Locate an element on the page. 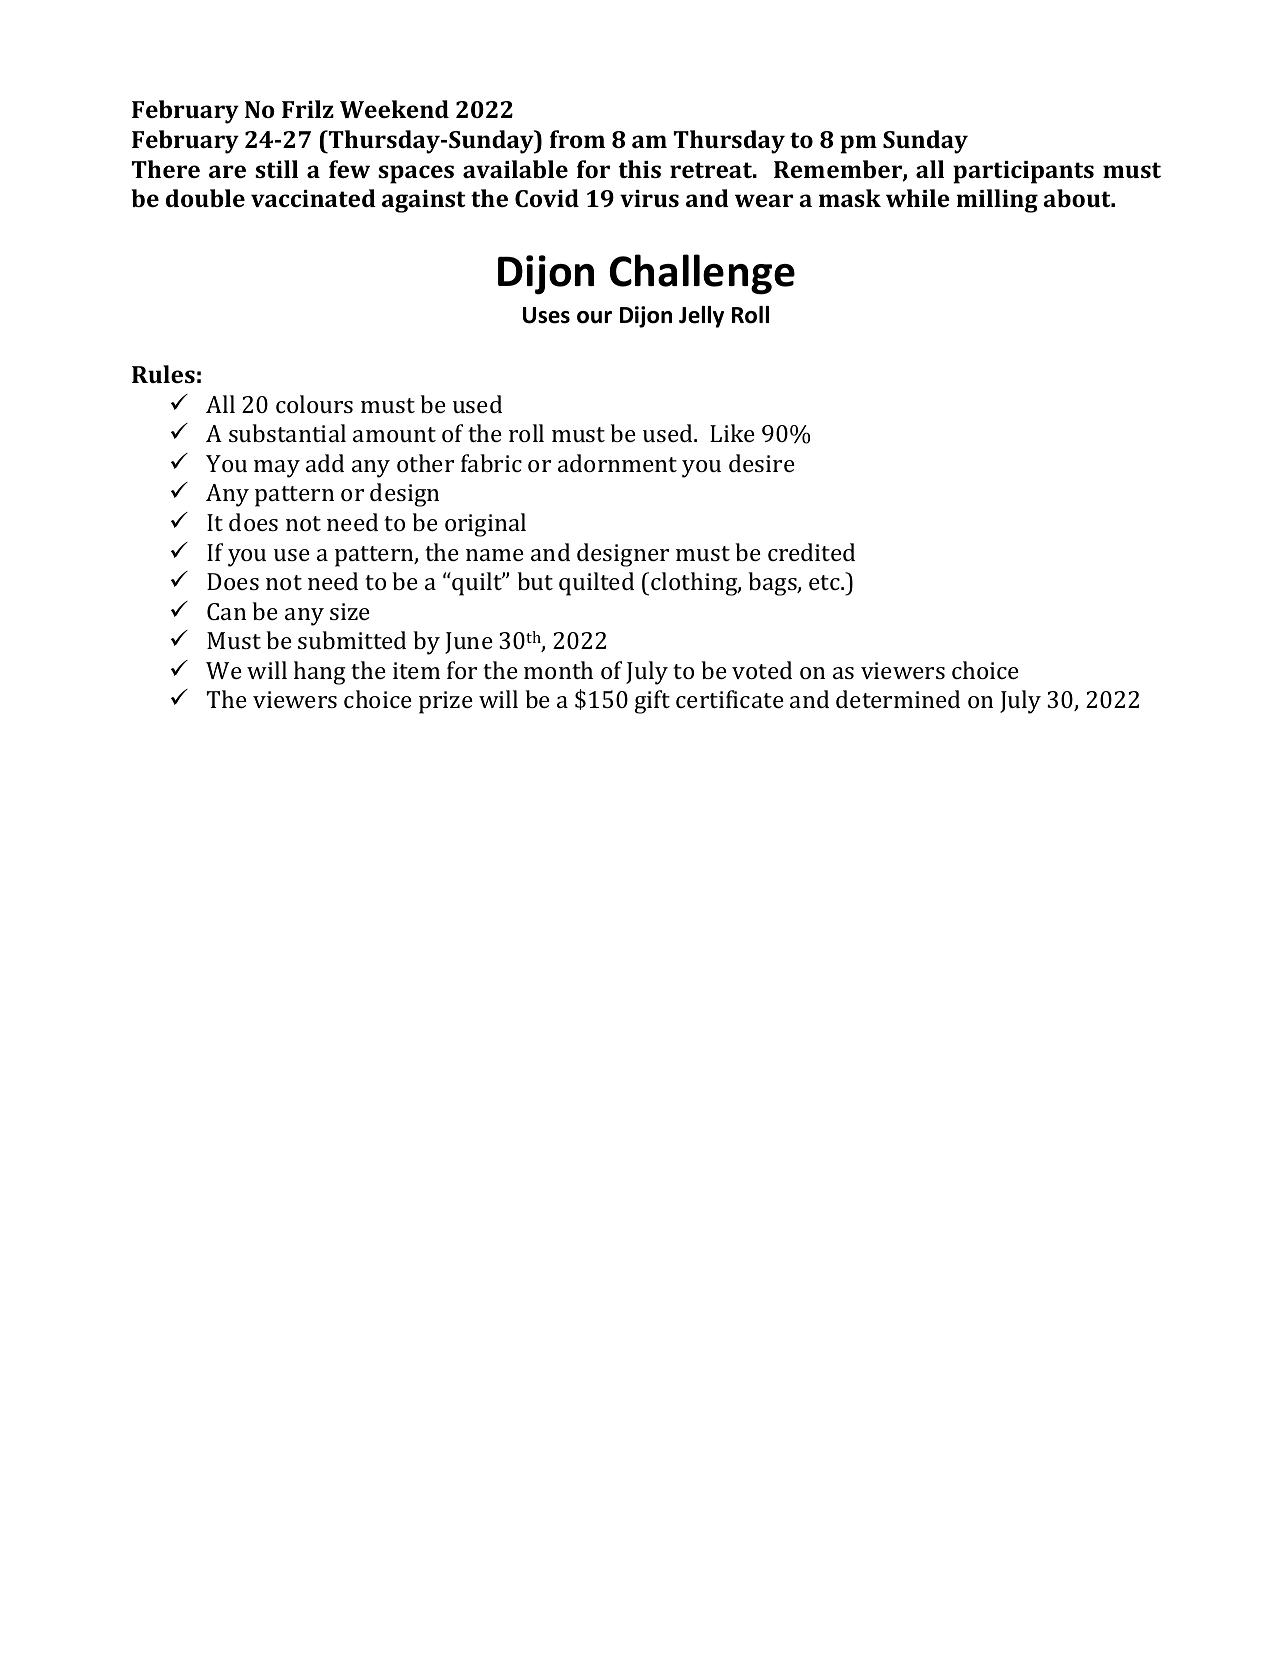  still is located at coordinates (276, 169).
